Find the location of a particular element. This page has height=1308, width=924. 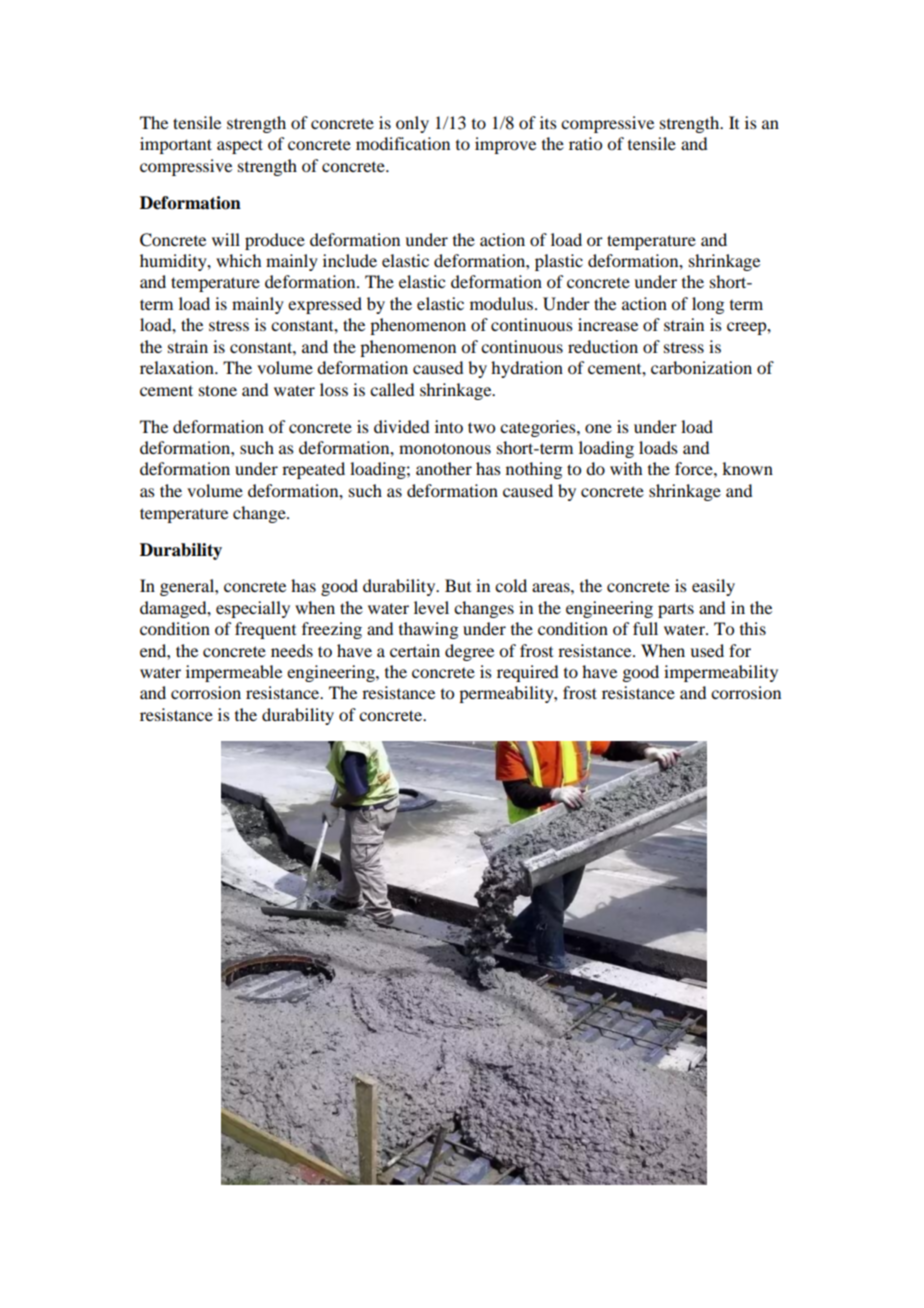

aspect is located at coordinates (240, 146).
